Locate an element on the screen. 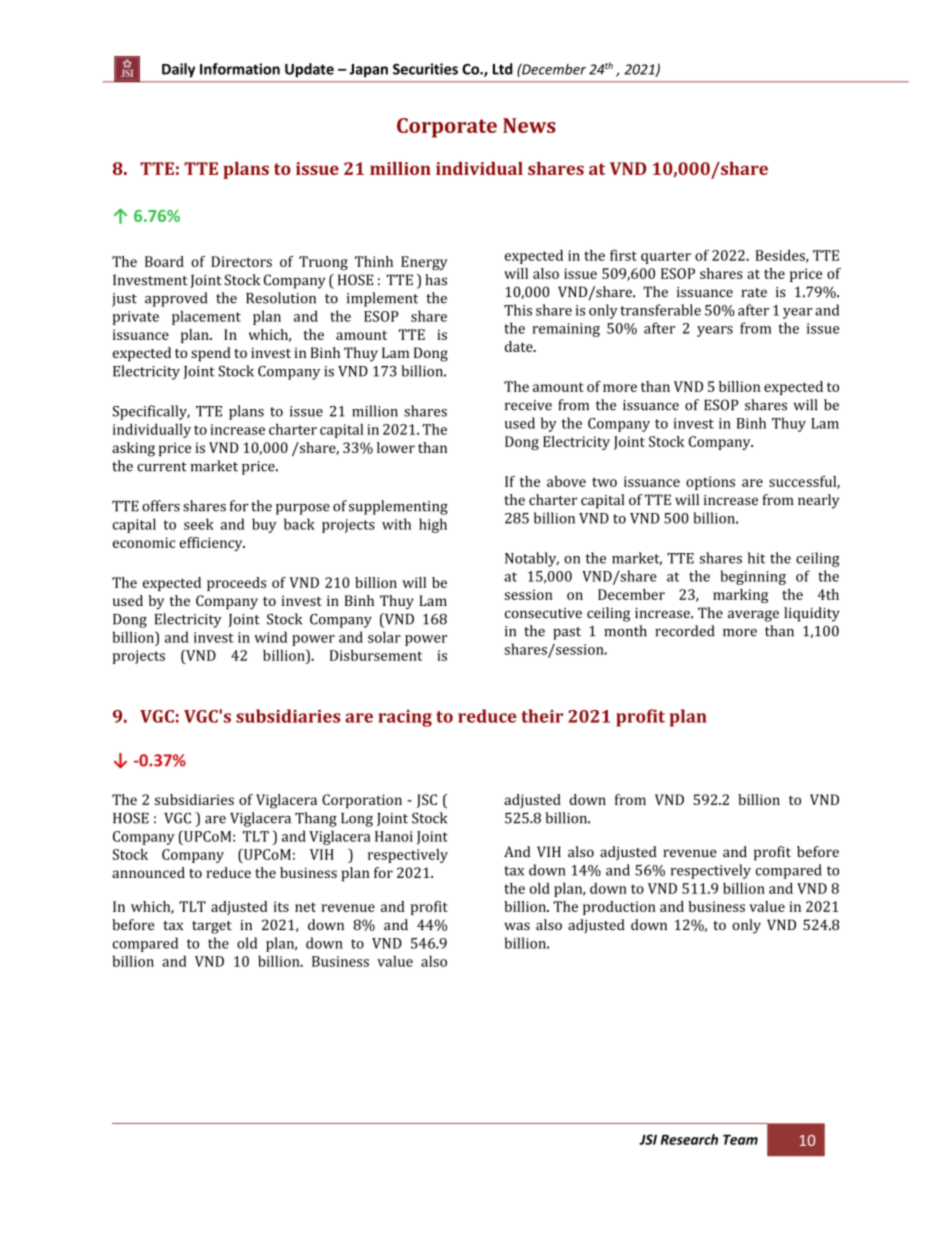  consecutive is located at coordinates (543, 613).
